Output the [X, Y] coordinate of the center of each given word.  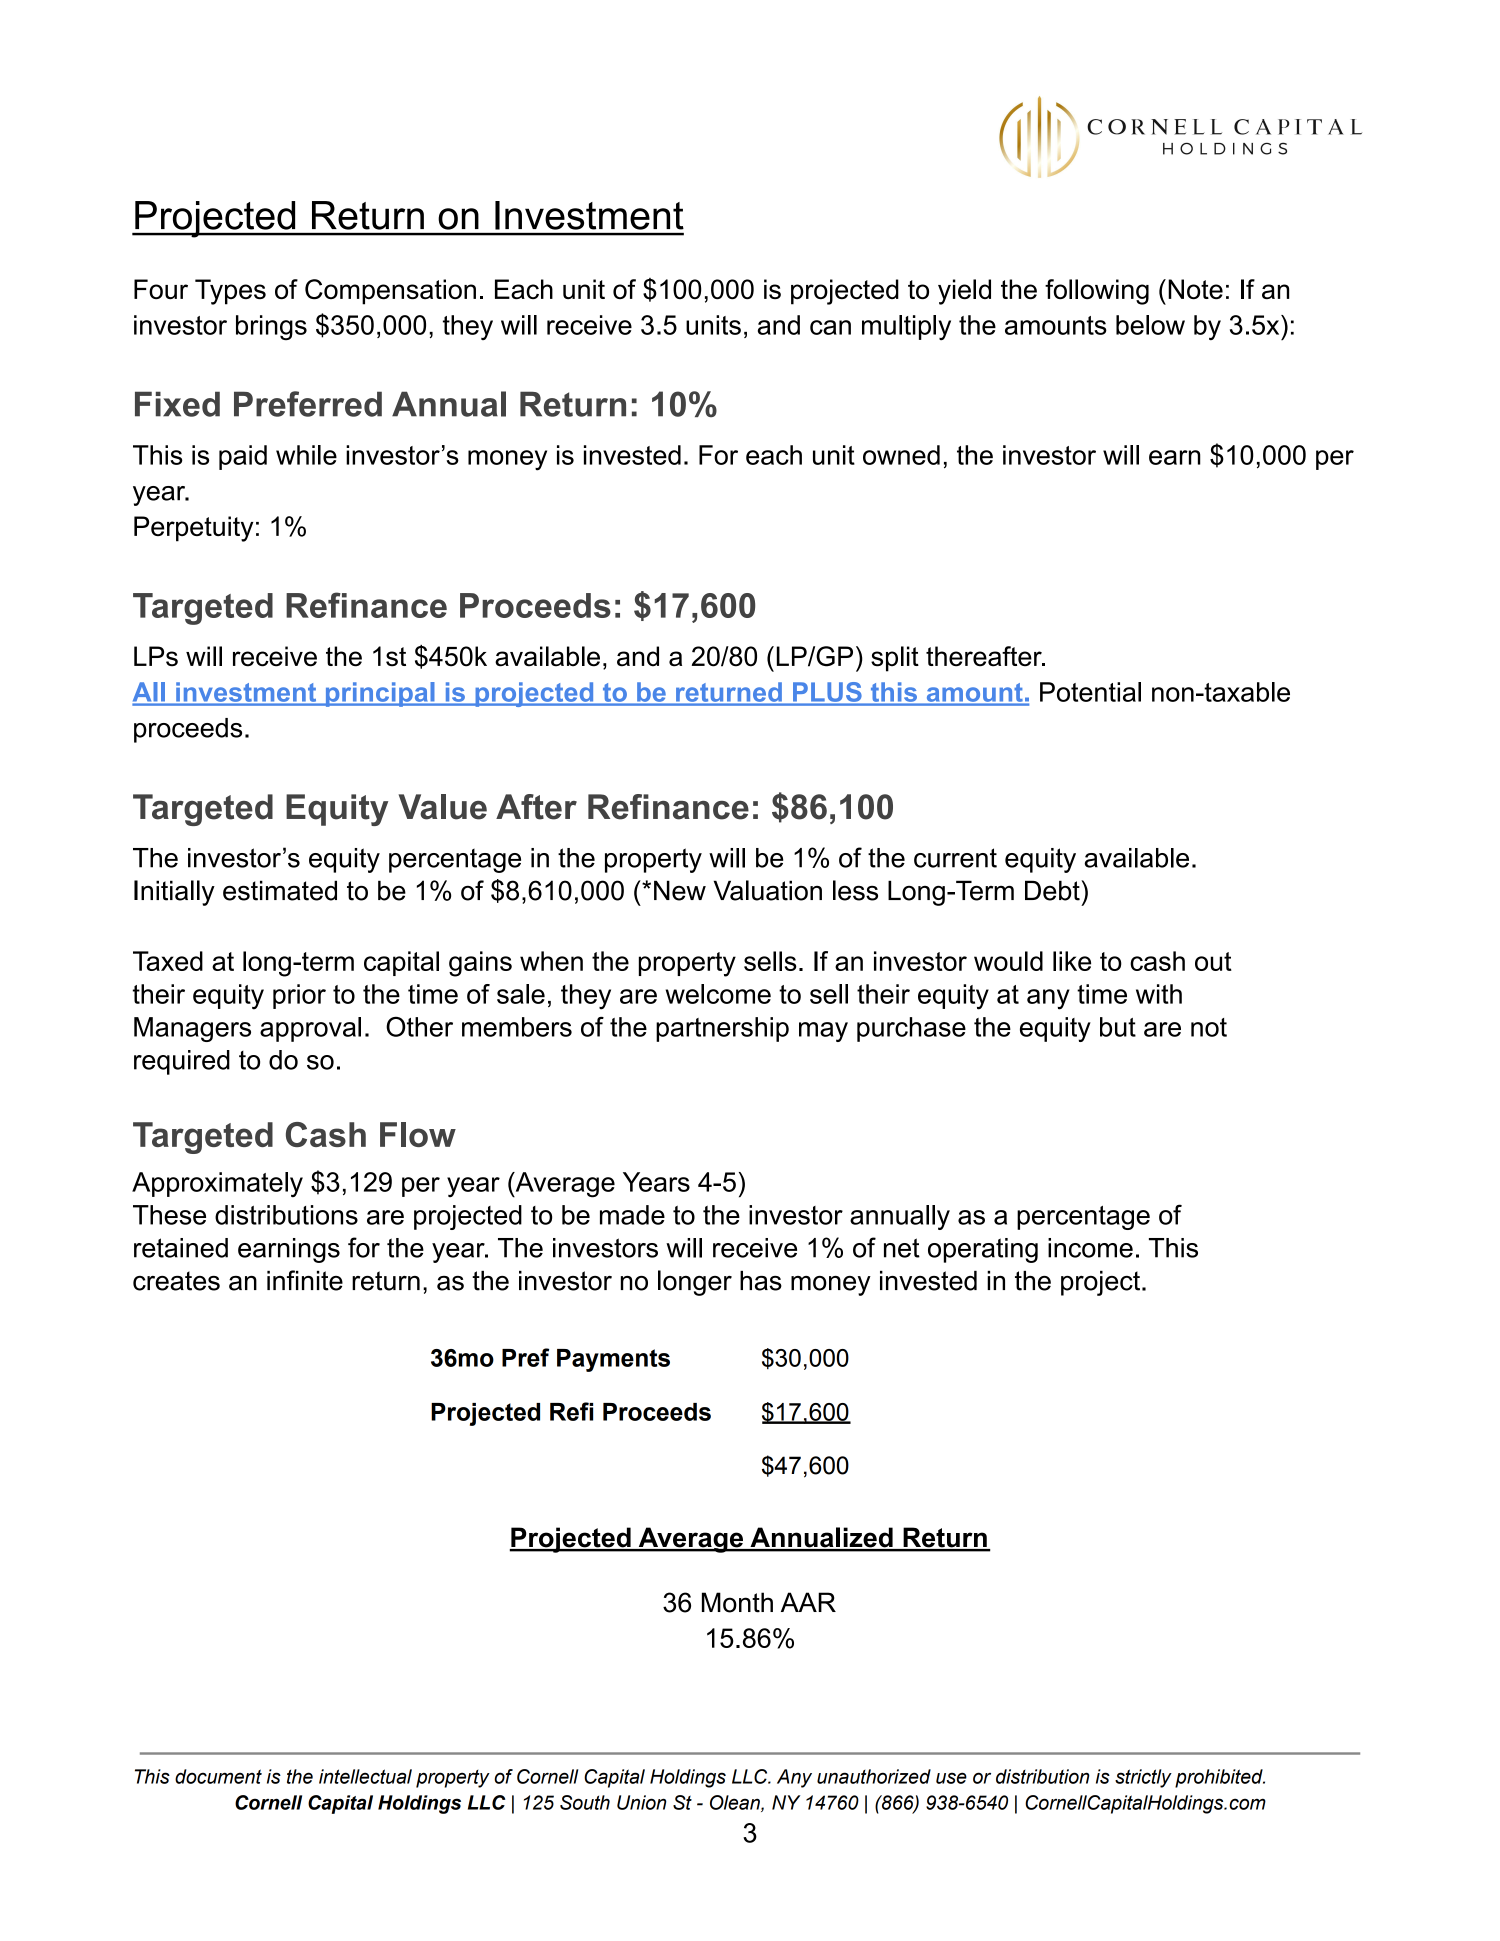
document [218, 1776]
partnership [722, 1029]
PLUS [827, 692]
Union [641, 1802]
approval [310, 1029]
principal [380, 694]
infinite [305, 1280]
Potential [1090, 692]
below [1150, 325]
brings [271, 327]
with [1159, 994]
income [1090, 1248]
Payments [613, 1360]
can [830, 327]
